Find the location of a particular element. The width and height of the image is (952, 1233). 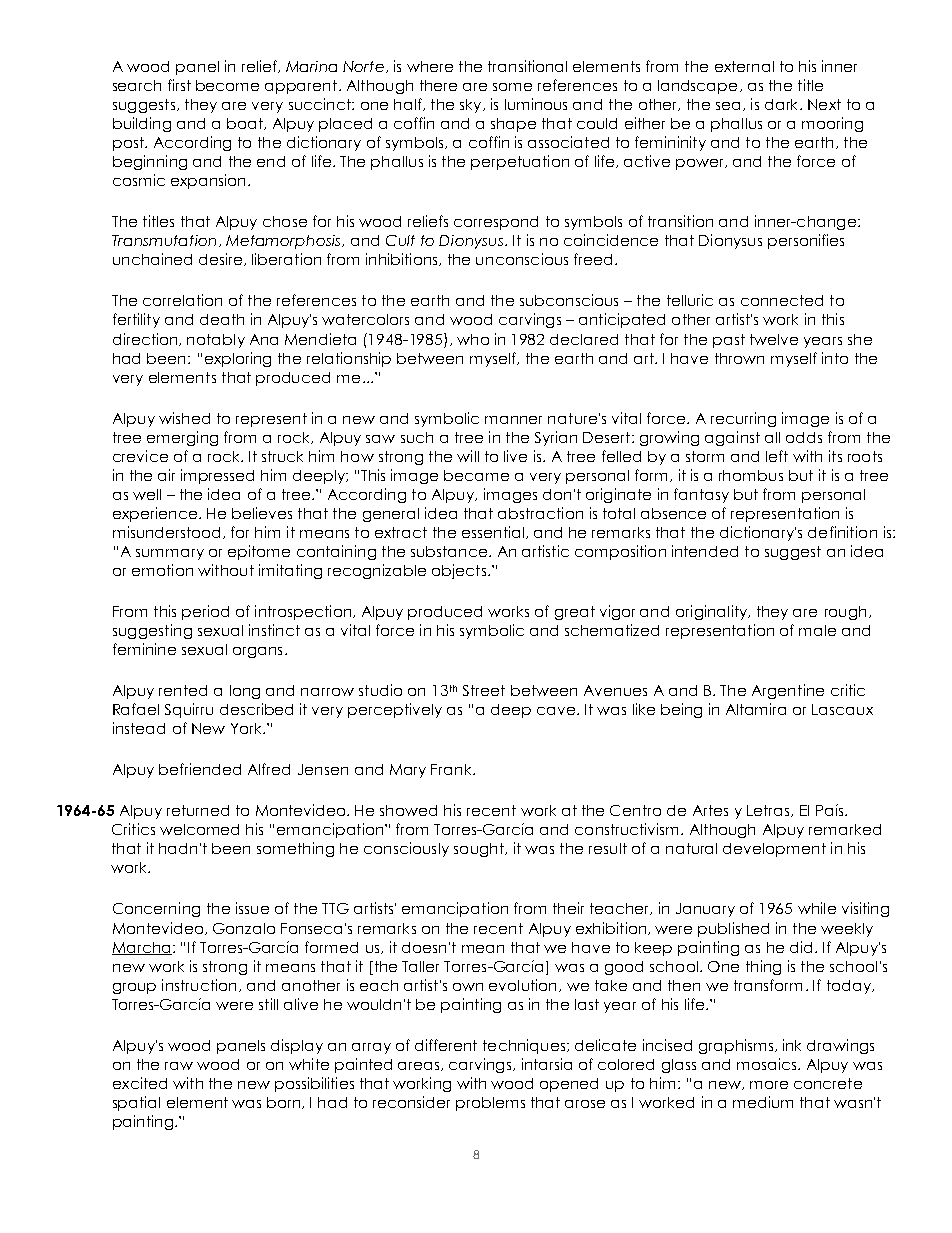

excited is located at coordinates (140, 1083).
